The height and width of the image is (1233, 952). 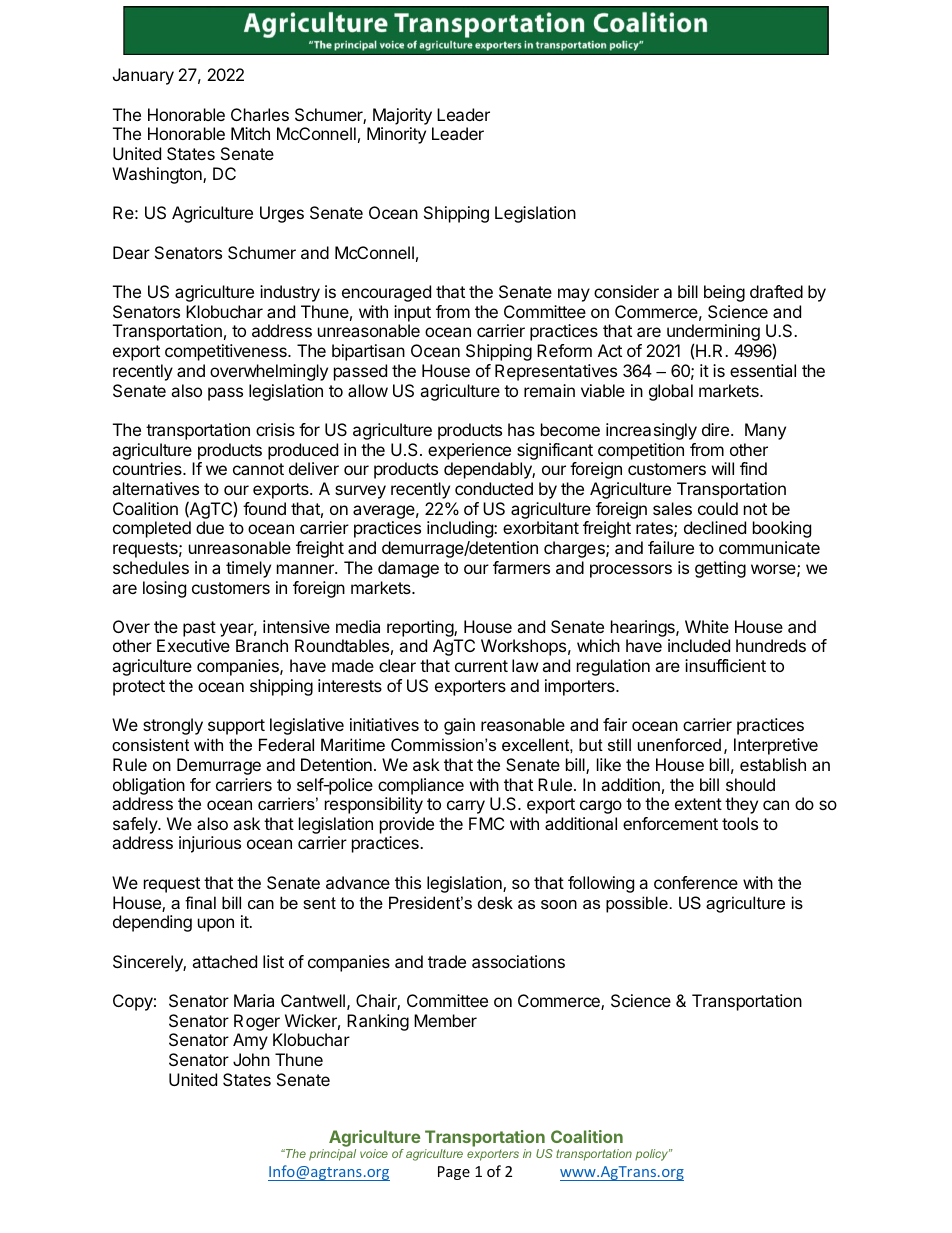 What do you see at coordinates (469, 451) in the image?
I see `experience` at bounding box center [469, 451].
